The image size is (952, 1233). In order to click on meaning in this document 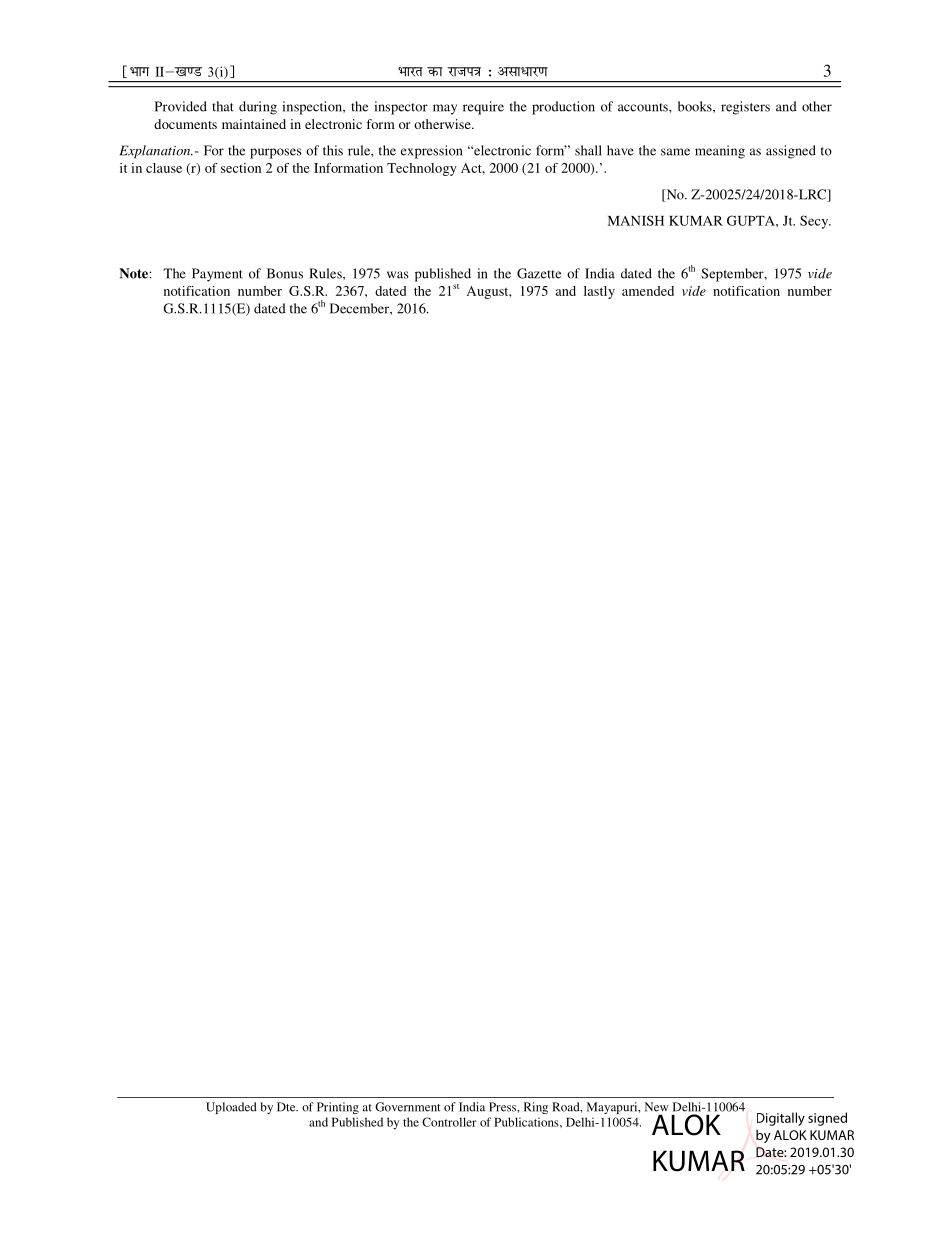, I will do `click(720, 152)`.
